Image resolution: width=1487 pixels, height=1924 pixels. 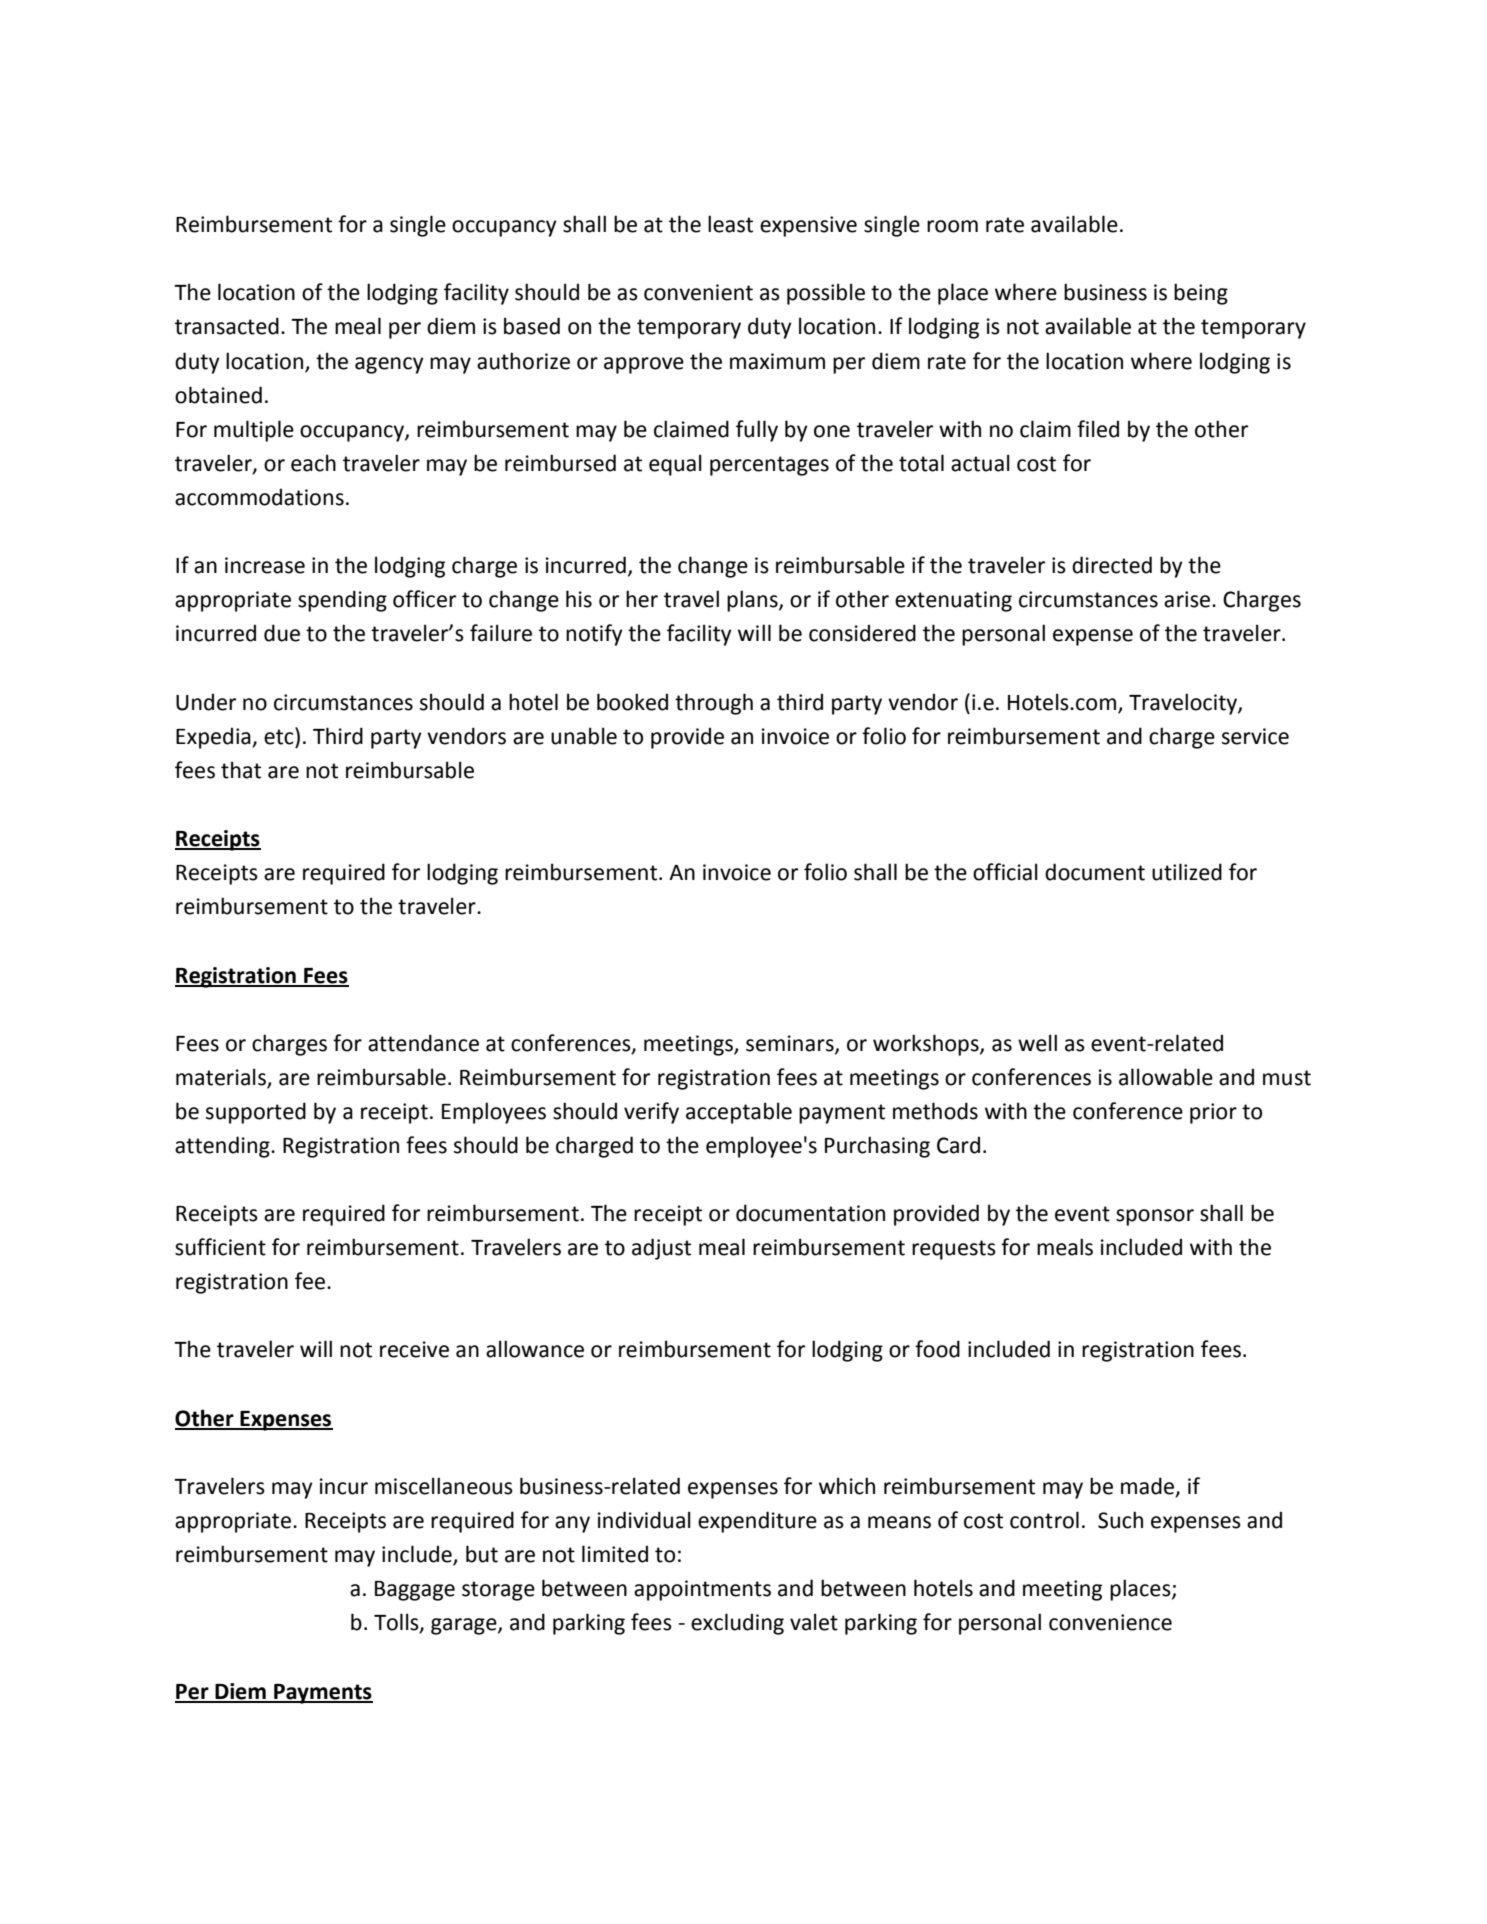 What do you see at coordinates (1187, 872) in the screenshot?
I see `utilized` at bounding box center [1187, 872].
